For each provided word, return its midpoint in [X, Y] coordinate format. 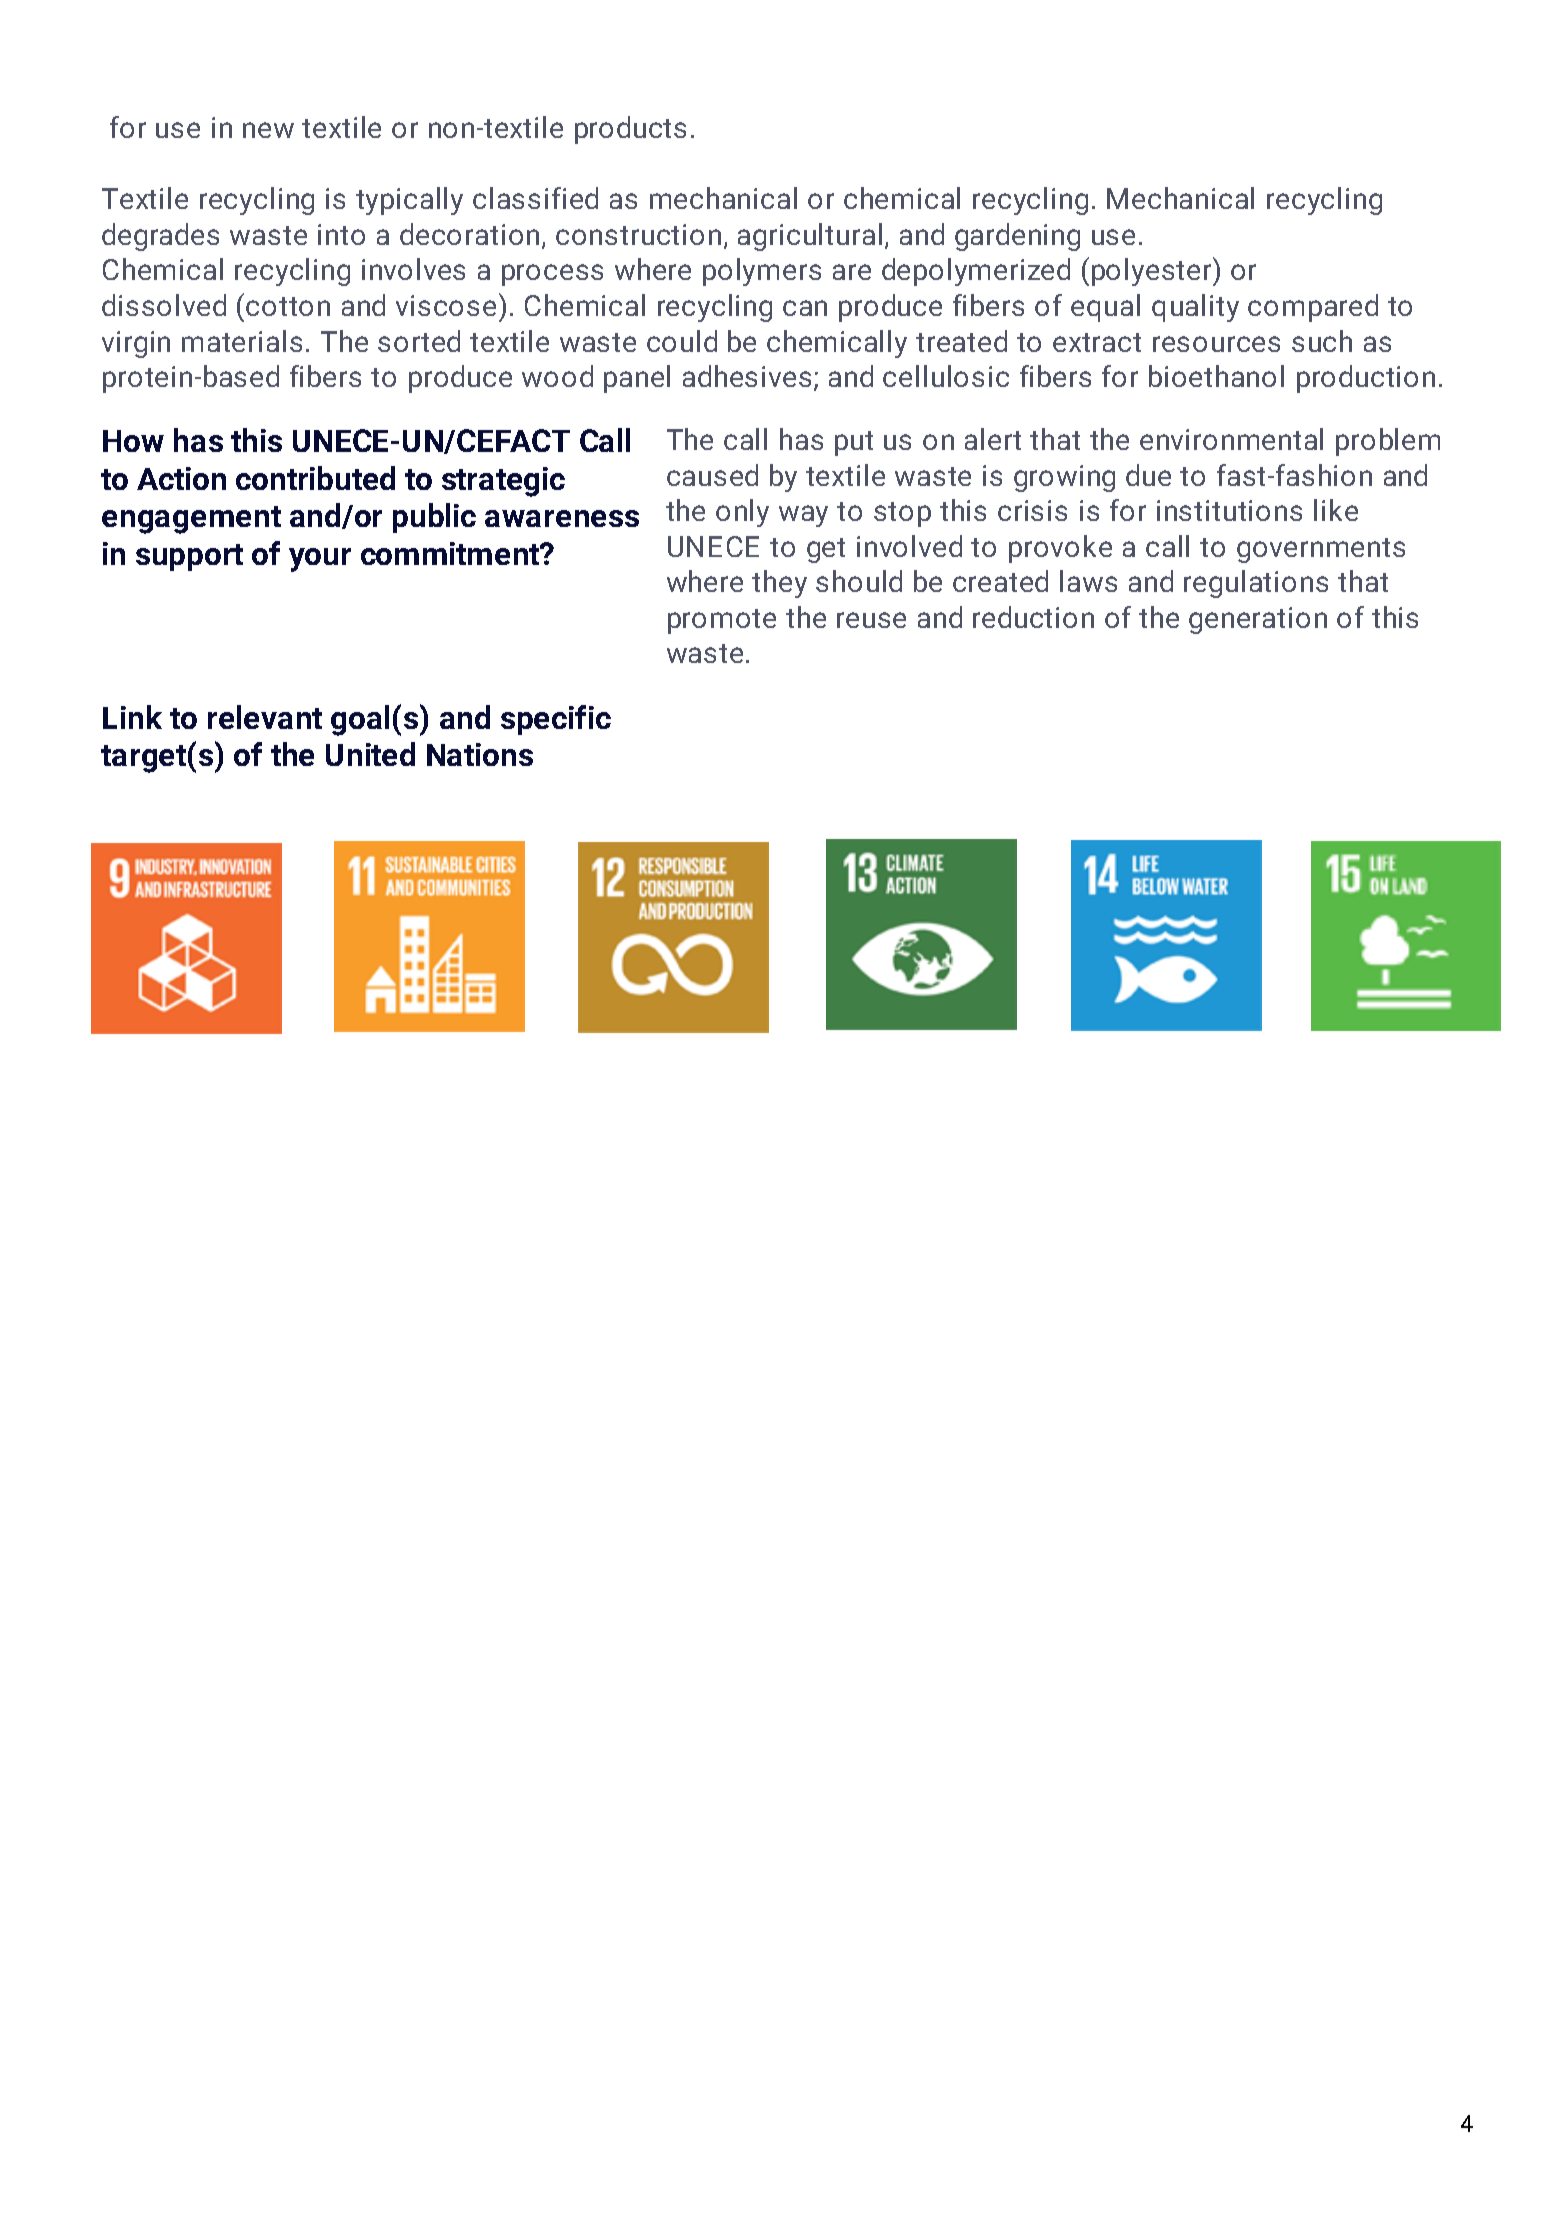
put [854, 443]
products [630, 130]
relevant [265, 717]
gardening [1017, 237]
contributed [315, 478]
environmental [1231, 439]
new [268, 130]
